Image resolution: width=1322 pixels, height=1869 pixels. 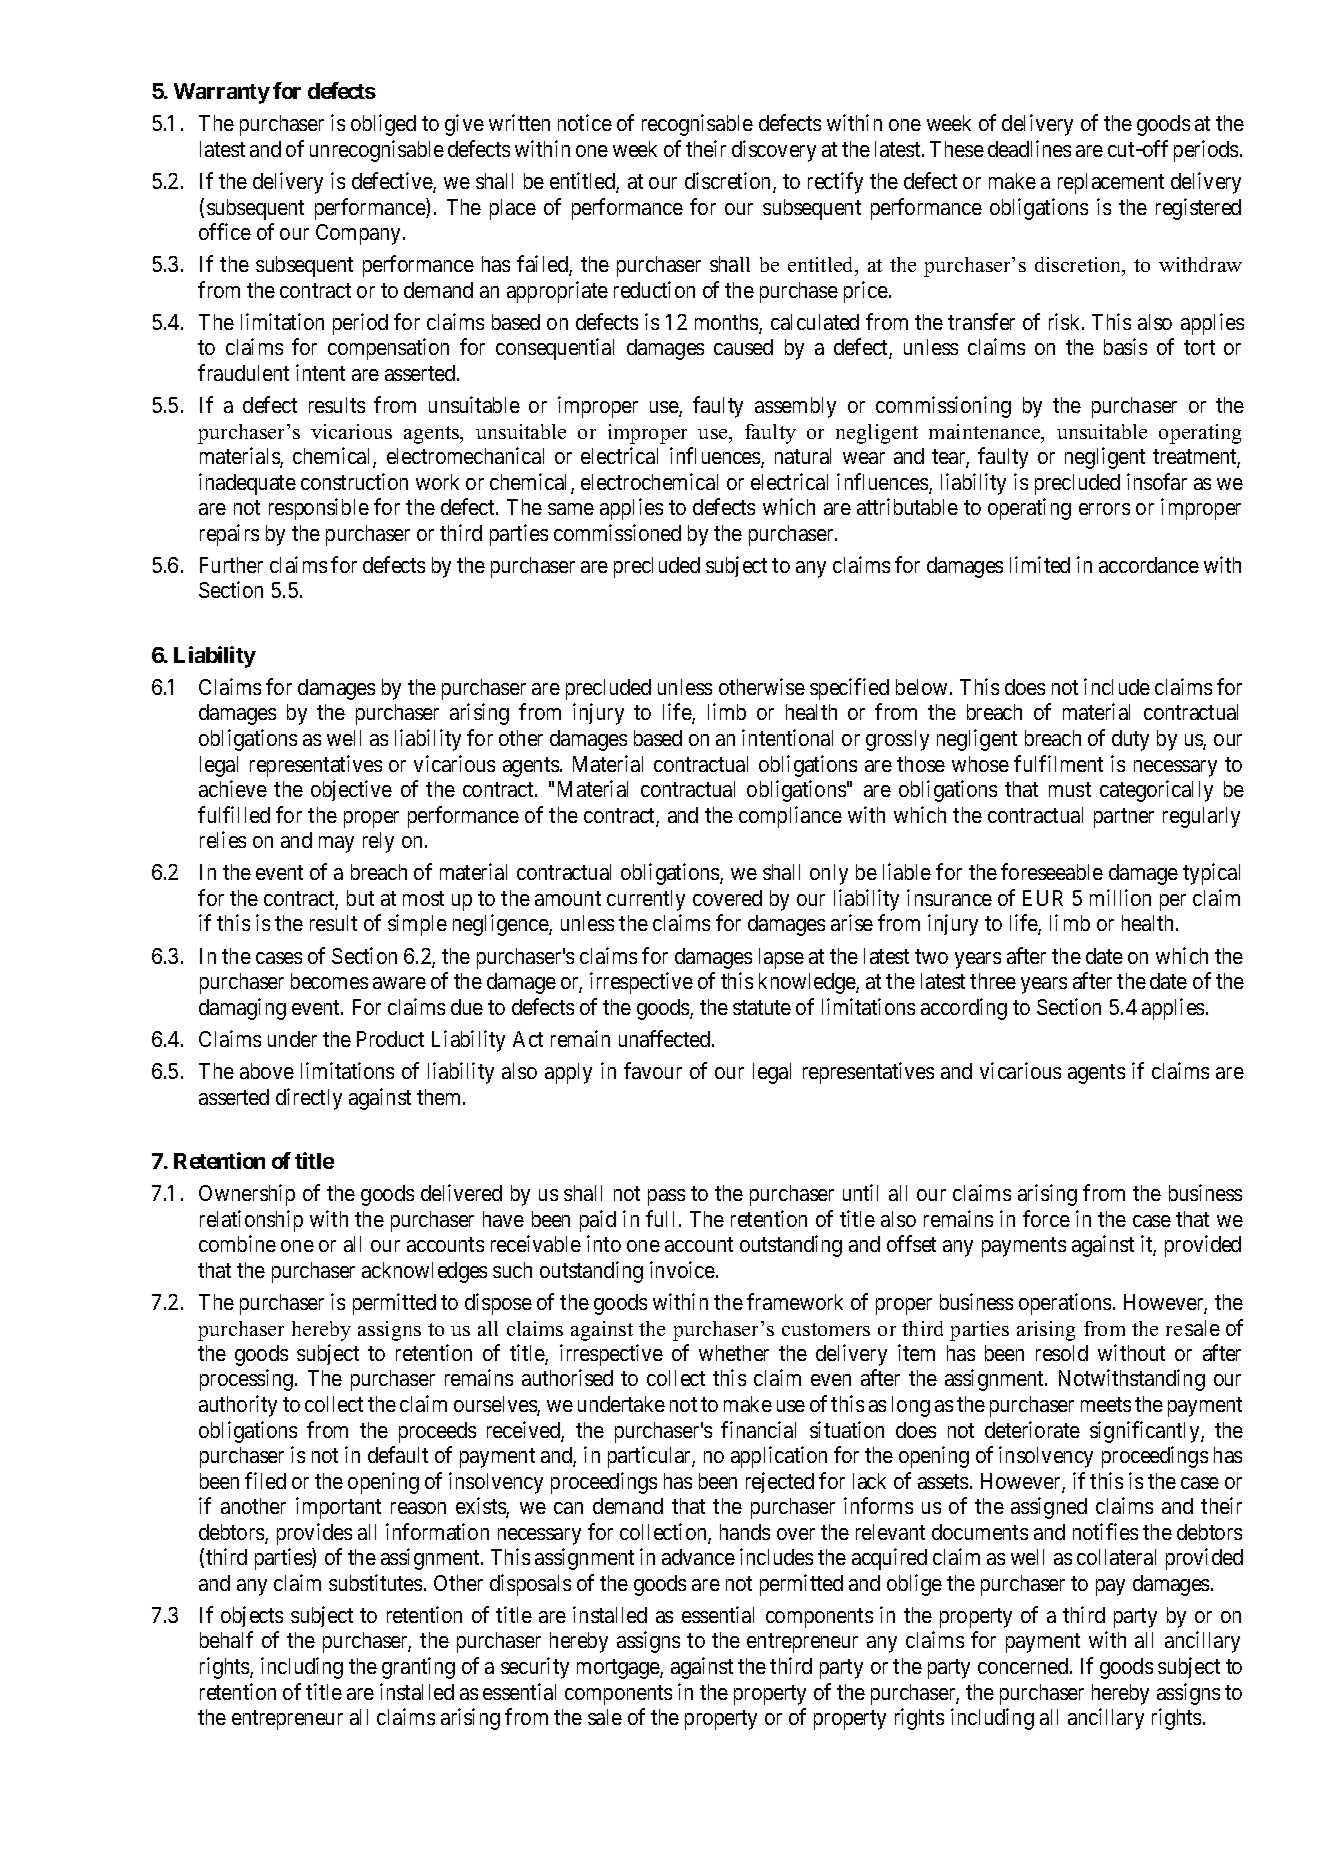 What do you see at coordinates (1046, 1218) in the screenshot?
I see `force` at bounding box center [1046, 1218].
